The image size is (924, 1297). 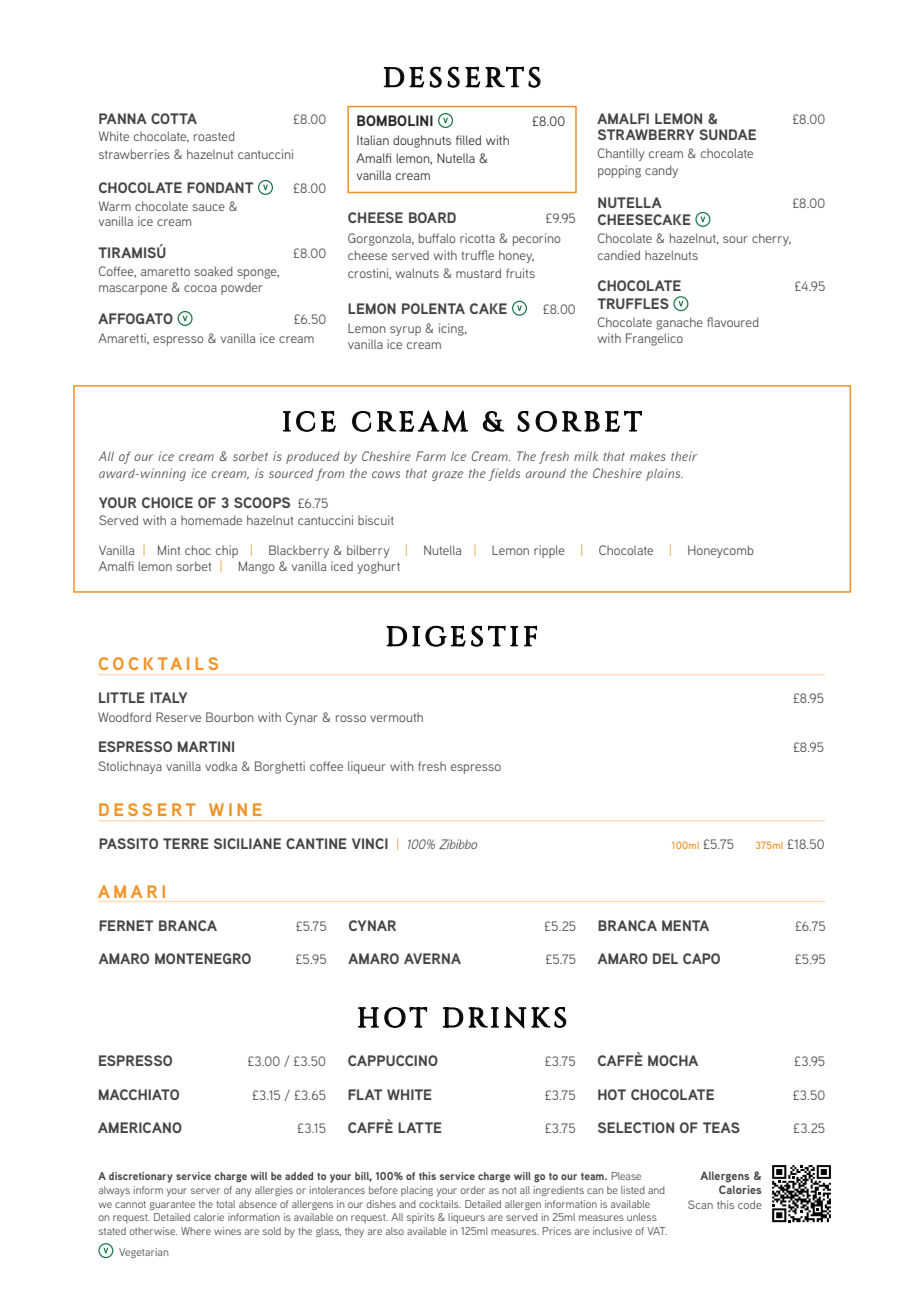 I want to click on CHOICE, so click(x=167, y=502).
